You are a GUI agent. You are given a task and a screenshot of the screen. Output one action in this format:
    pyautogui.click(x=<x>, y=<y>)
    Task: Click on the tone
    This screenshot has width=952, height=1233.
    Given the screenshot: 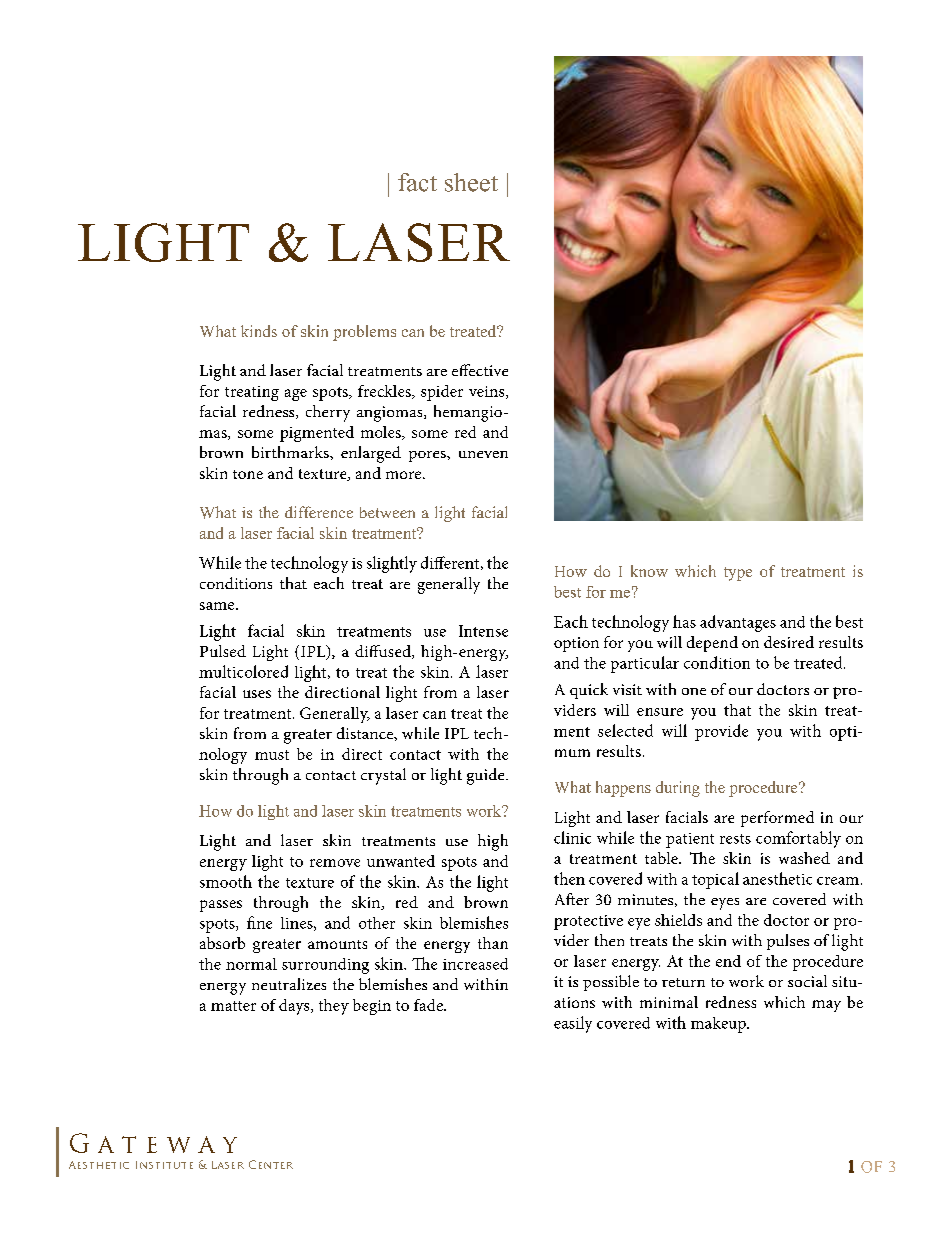 What is the action you would take?
    pyautogui.click(x=248, y=474)
